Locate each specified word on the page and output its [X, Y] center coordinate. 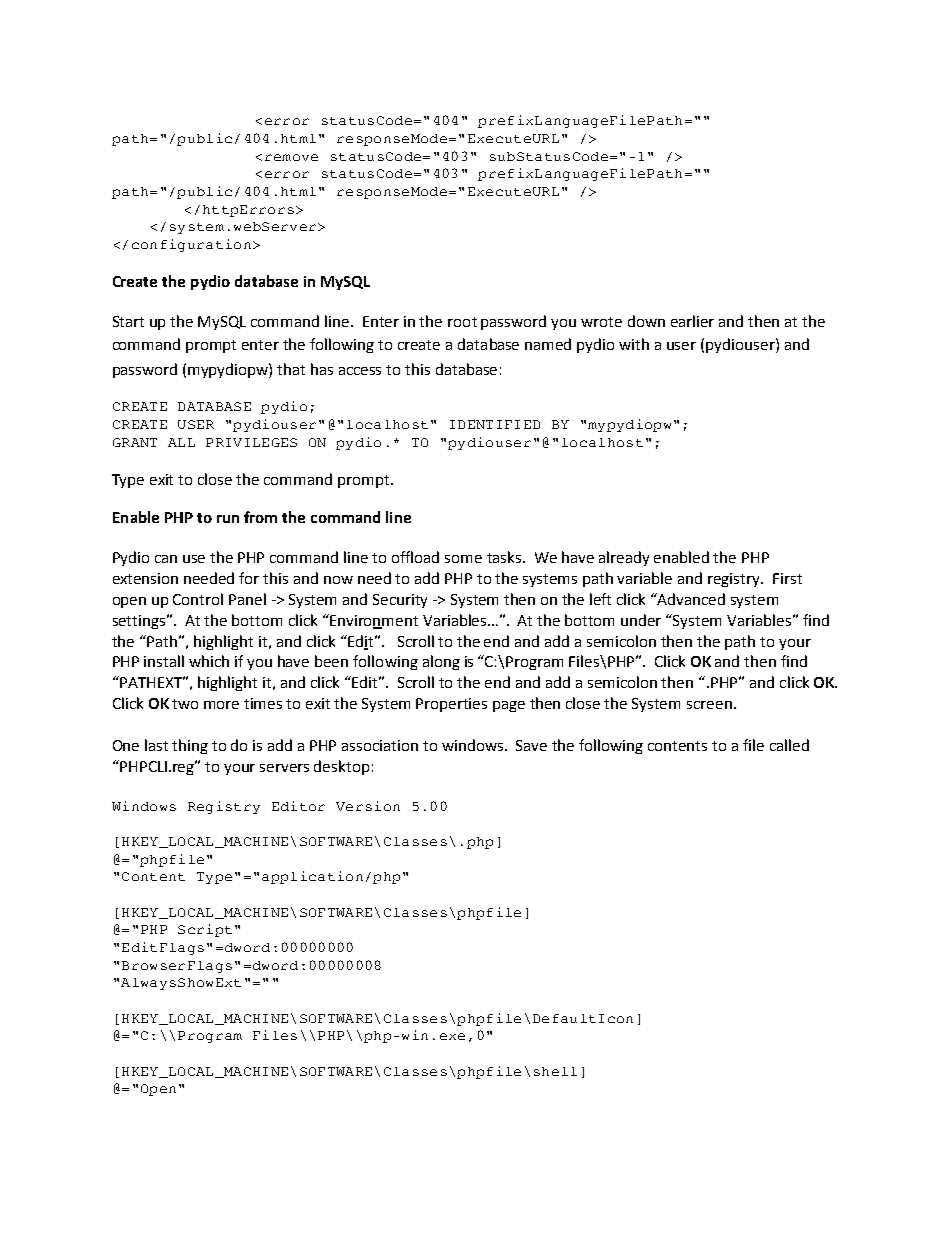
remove [291, 157]
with [634, 344]
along [441, 662]
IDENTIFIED [495, 424]
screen [709, 705]
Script [205, 930]
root [462, 322]
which [209, 661]
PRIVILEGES [251, 442]
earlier [692, 321]
